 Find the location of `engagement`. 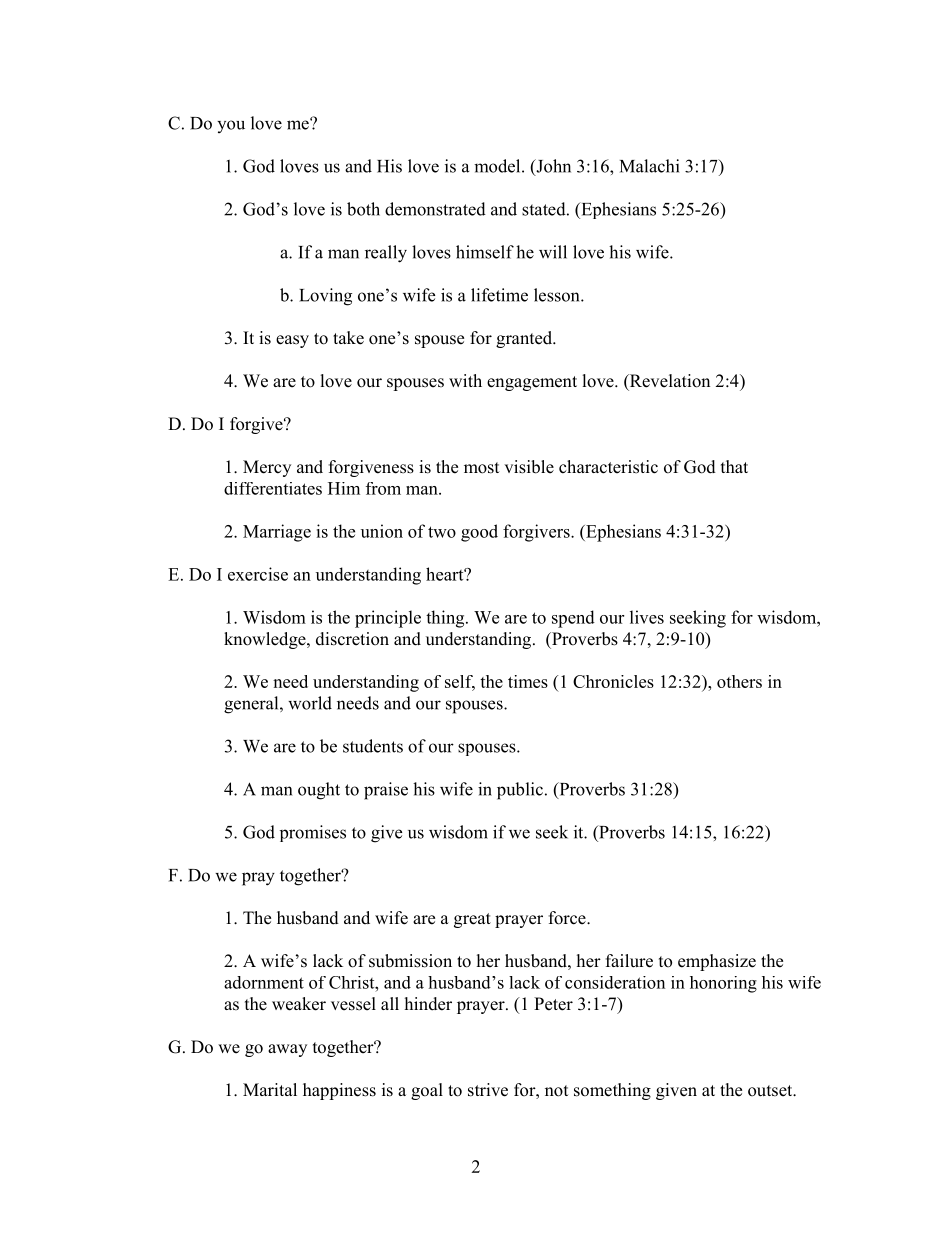

engagement is located at coordinates (532, 383).
